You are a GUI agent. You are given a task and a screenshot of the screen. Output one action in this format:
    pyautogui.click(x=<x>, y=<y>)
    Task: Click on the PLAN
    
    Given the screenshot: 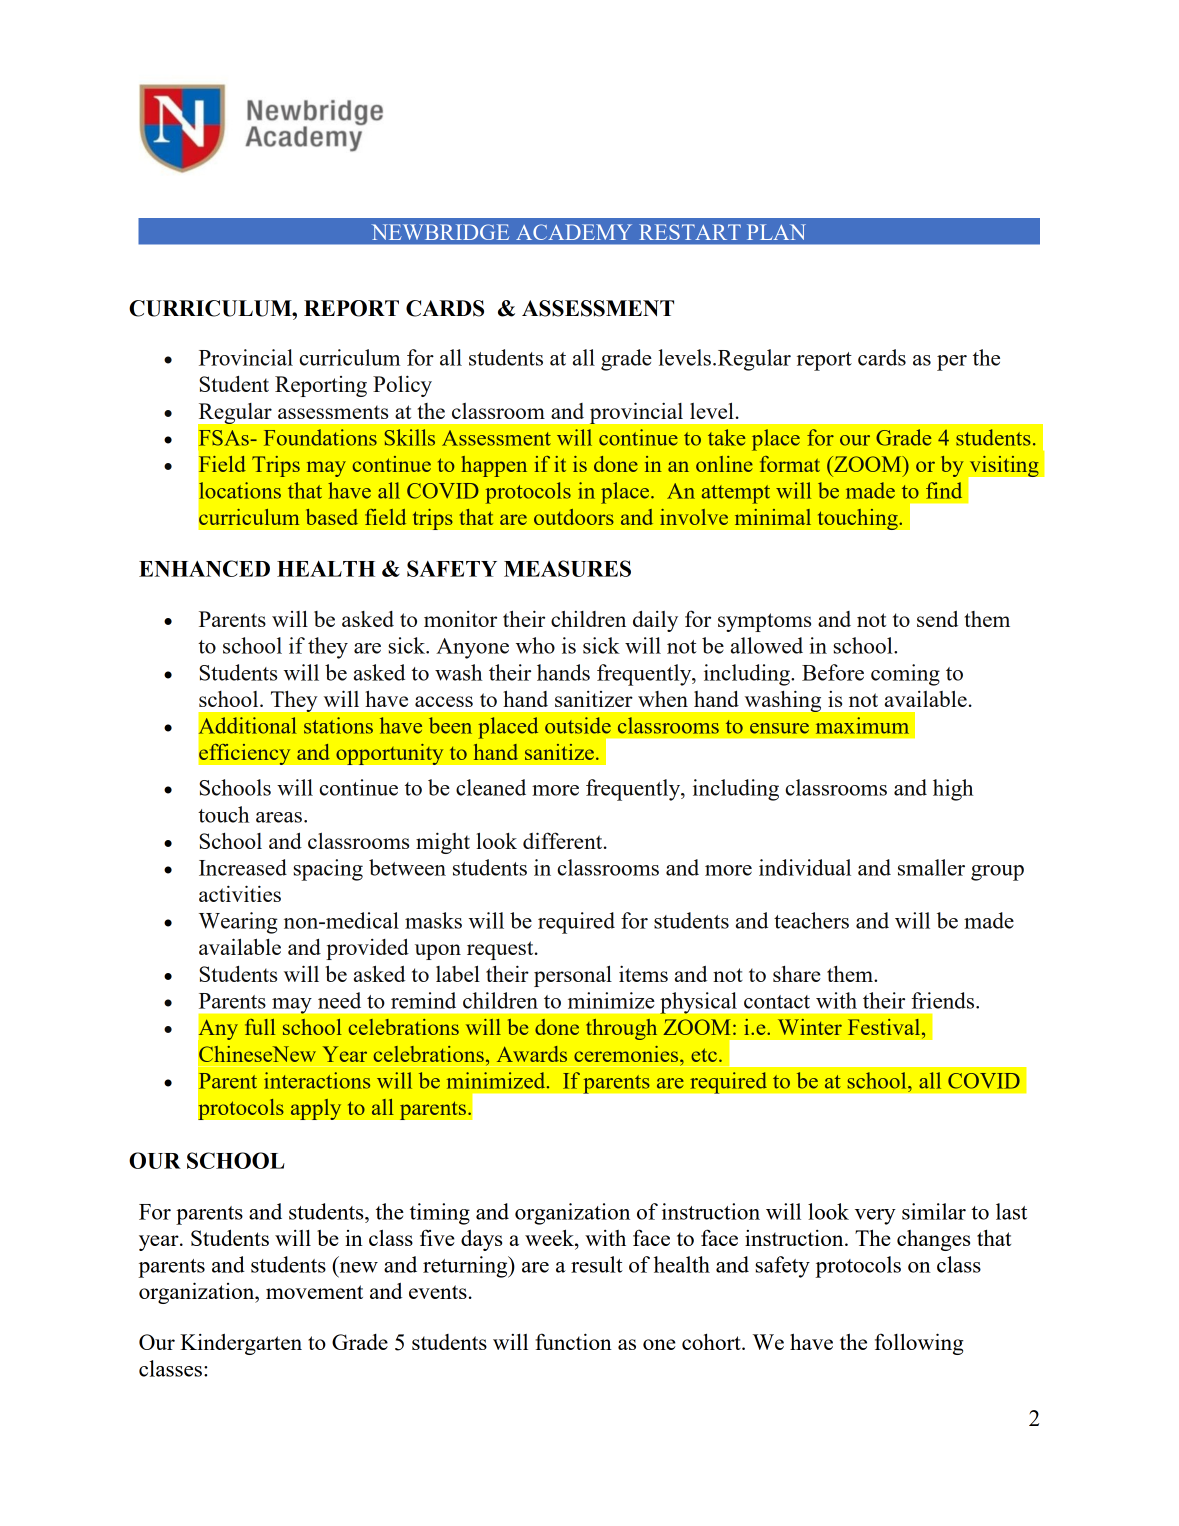 What is the action you would take?
    pyautogui.click(x=776, y=232)
